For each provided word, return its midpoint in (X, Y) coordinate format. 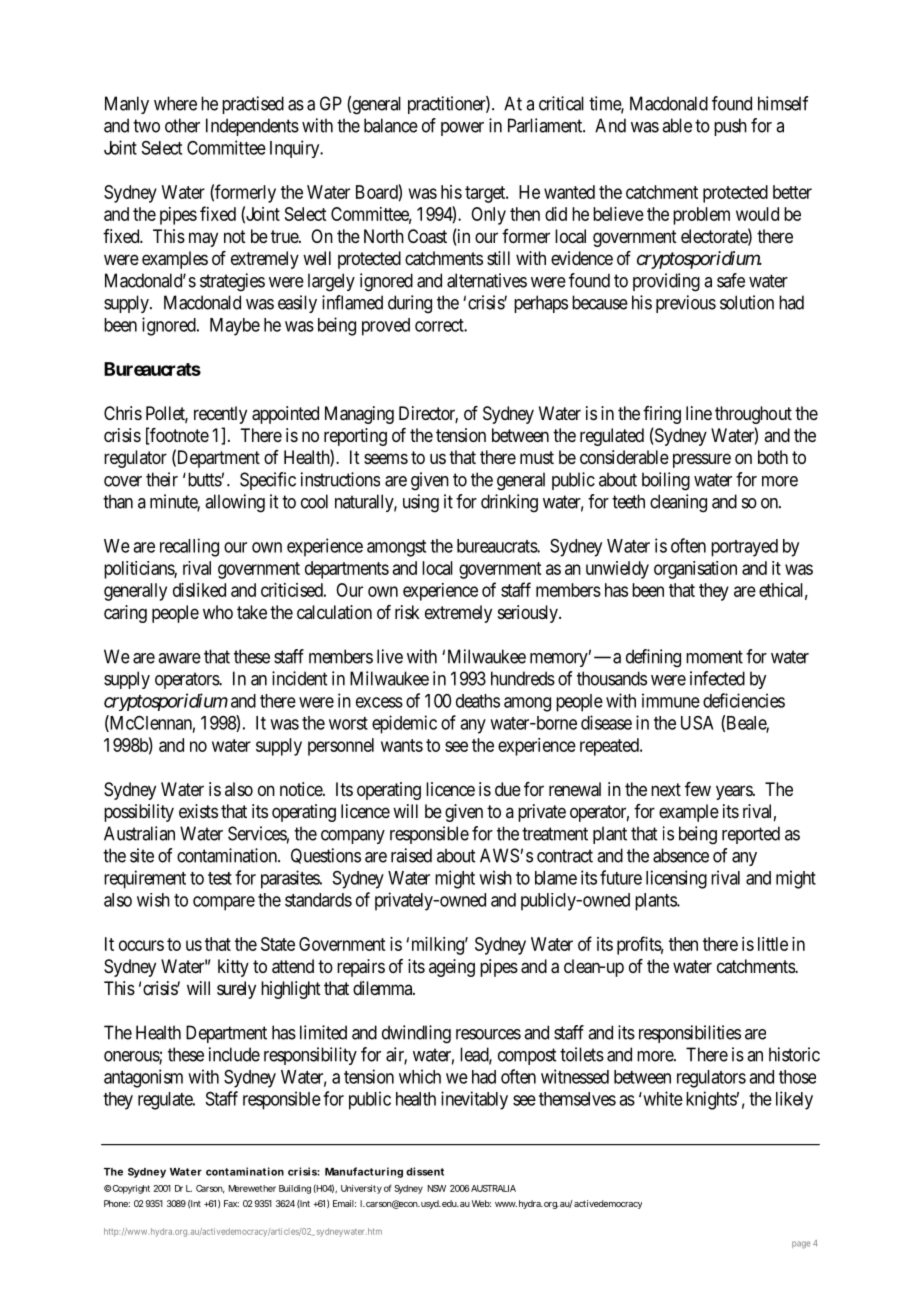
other (182, 125)
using (421, 503)
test (220, 878)
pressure (702, 460)
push (730, 127)
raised (411, 855)
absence (681, 855)
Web (481, 1203)
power (462, 129)
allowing (235, 503)
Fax (231, 1203)
